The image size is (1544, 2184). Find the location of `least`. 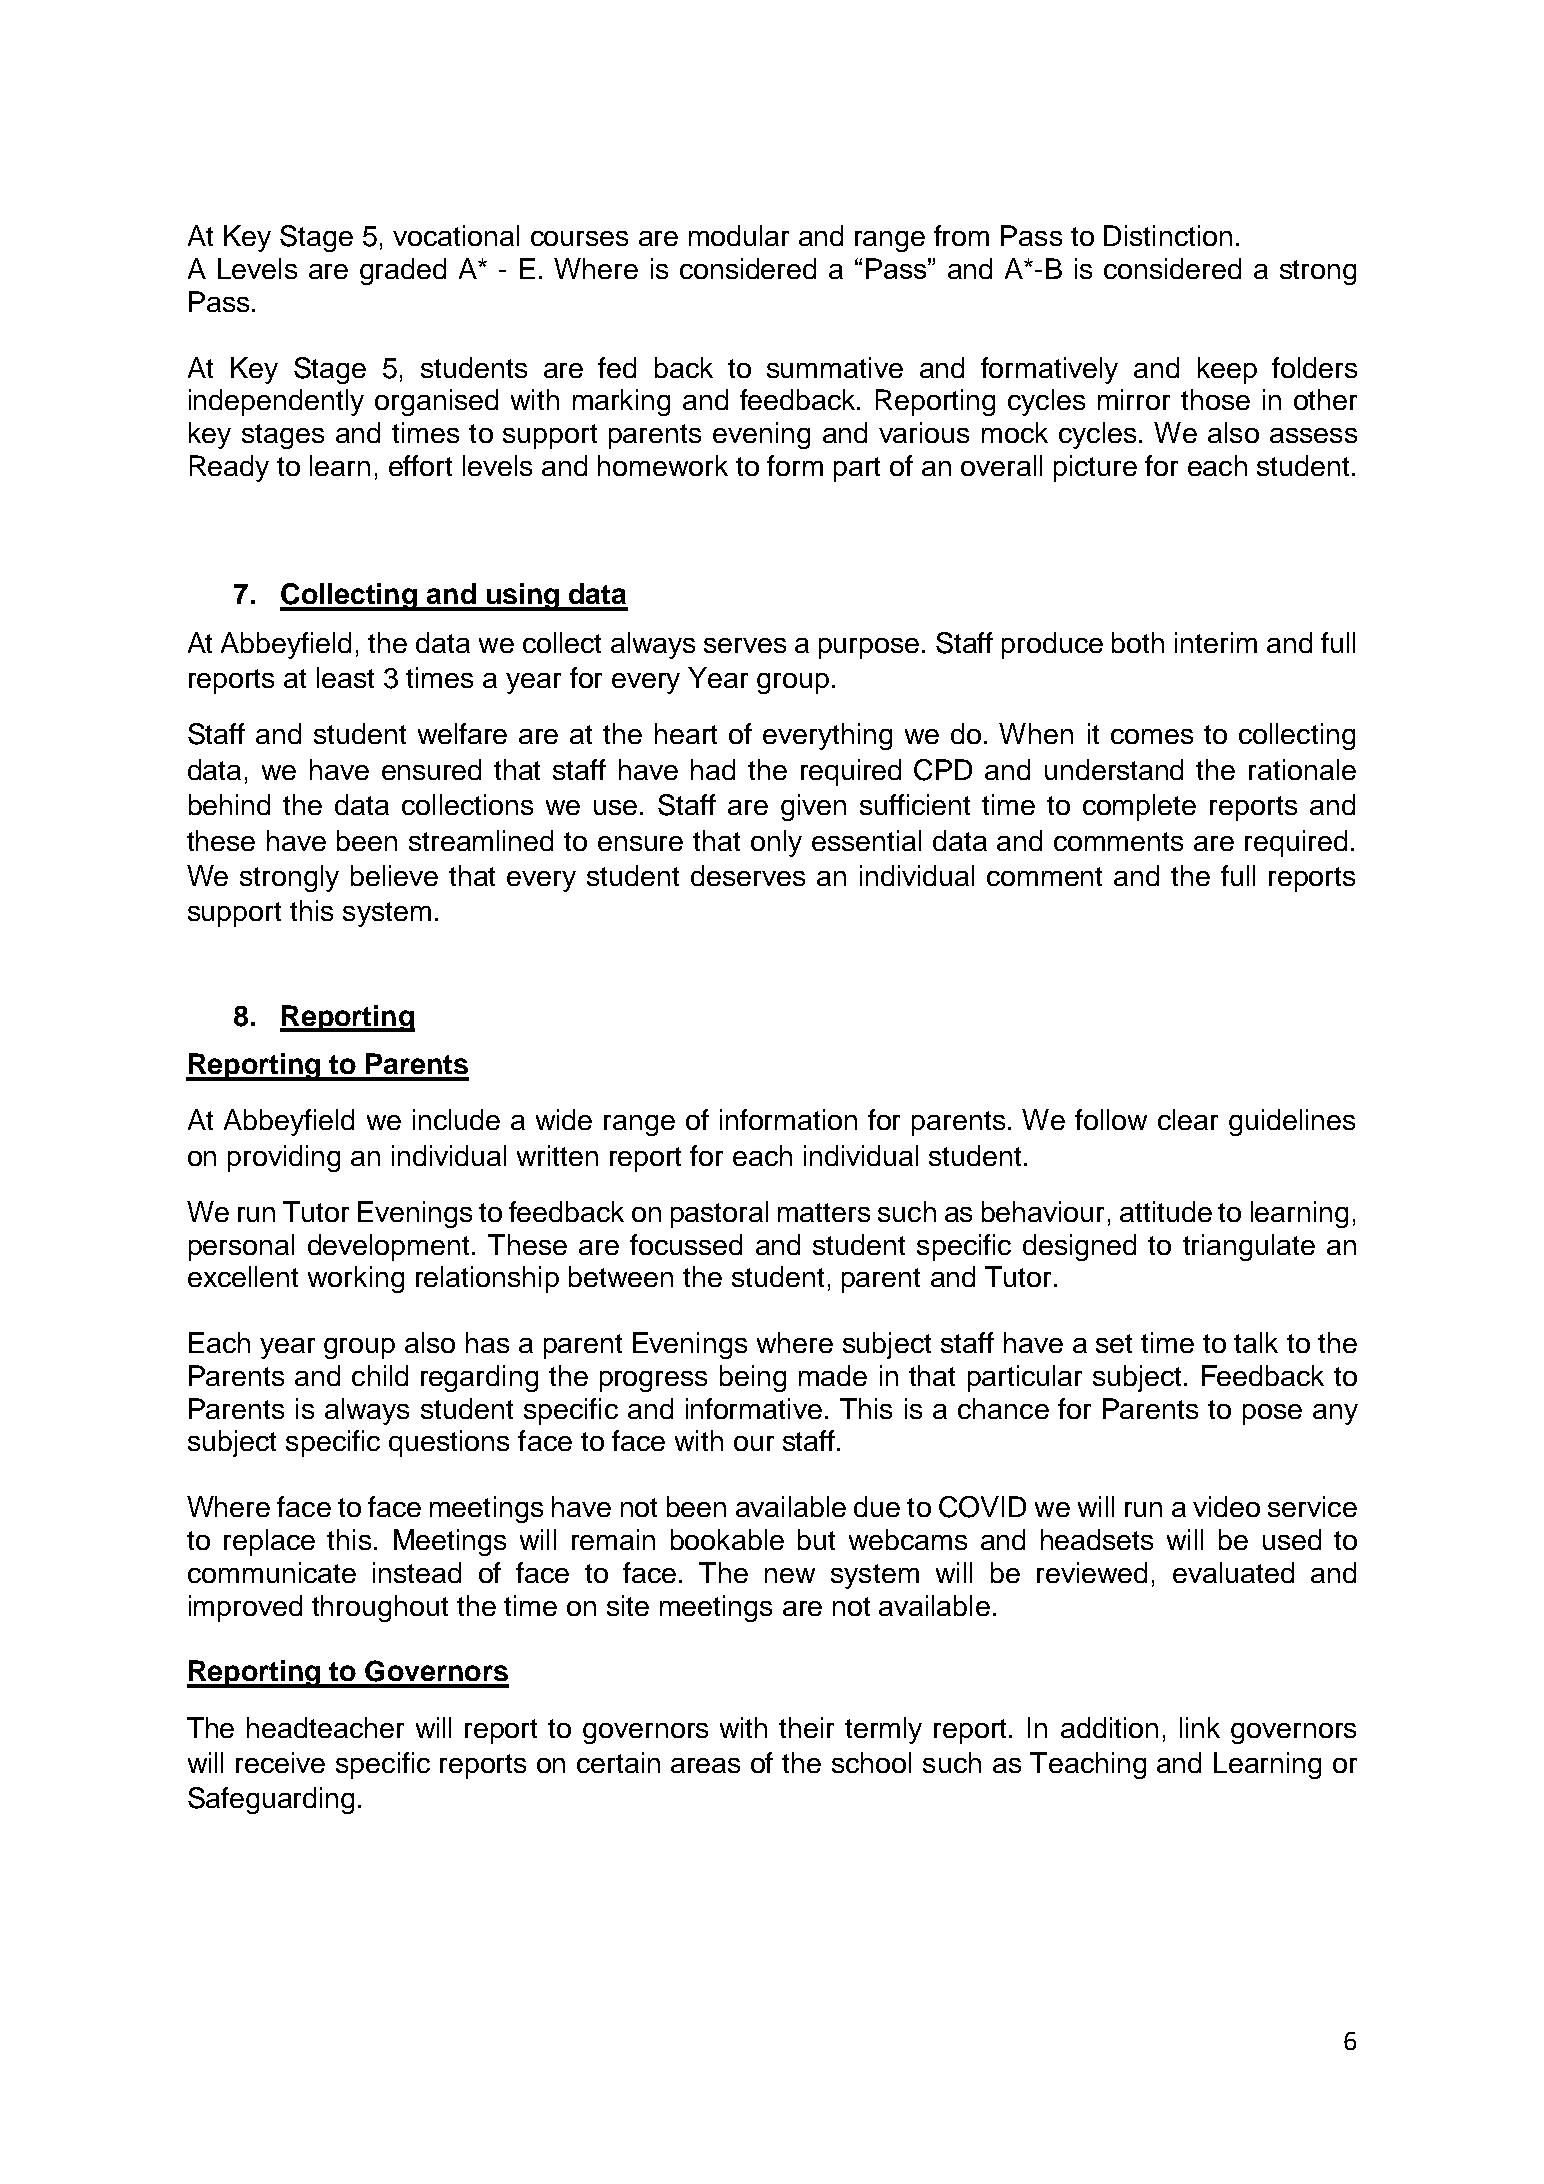

least is located at coordinates (345, 677).
